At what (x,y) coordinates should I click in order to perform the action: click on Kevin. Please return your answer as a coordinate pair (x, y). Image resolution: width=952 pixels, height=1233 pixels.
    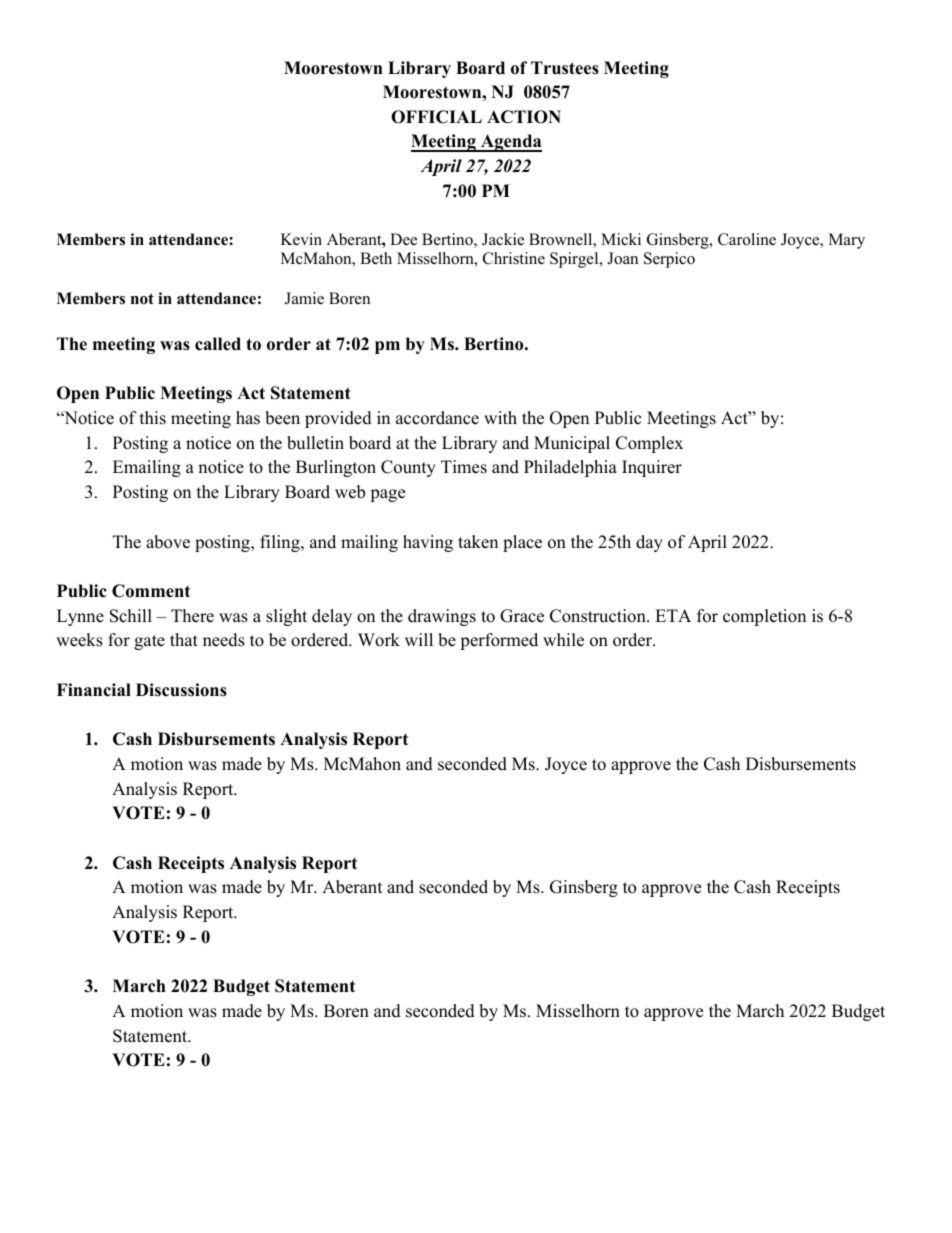
    Looking at the image, I should click on (301, 239).
